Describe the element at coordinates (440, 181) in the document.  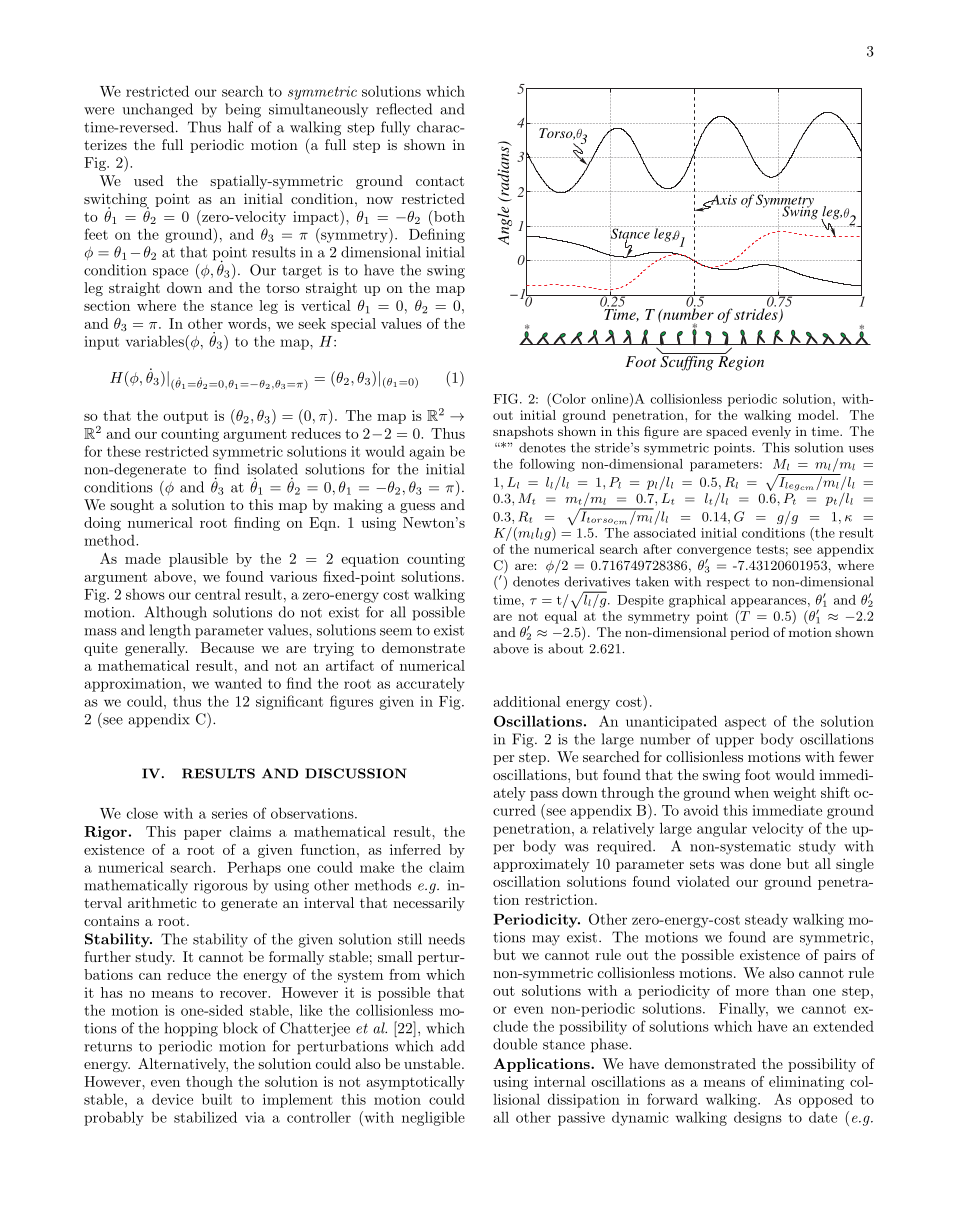
I see `contact` at that location.
